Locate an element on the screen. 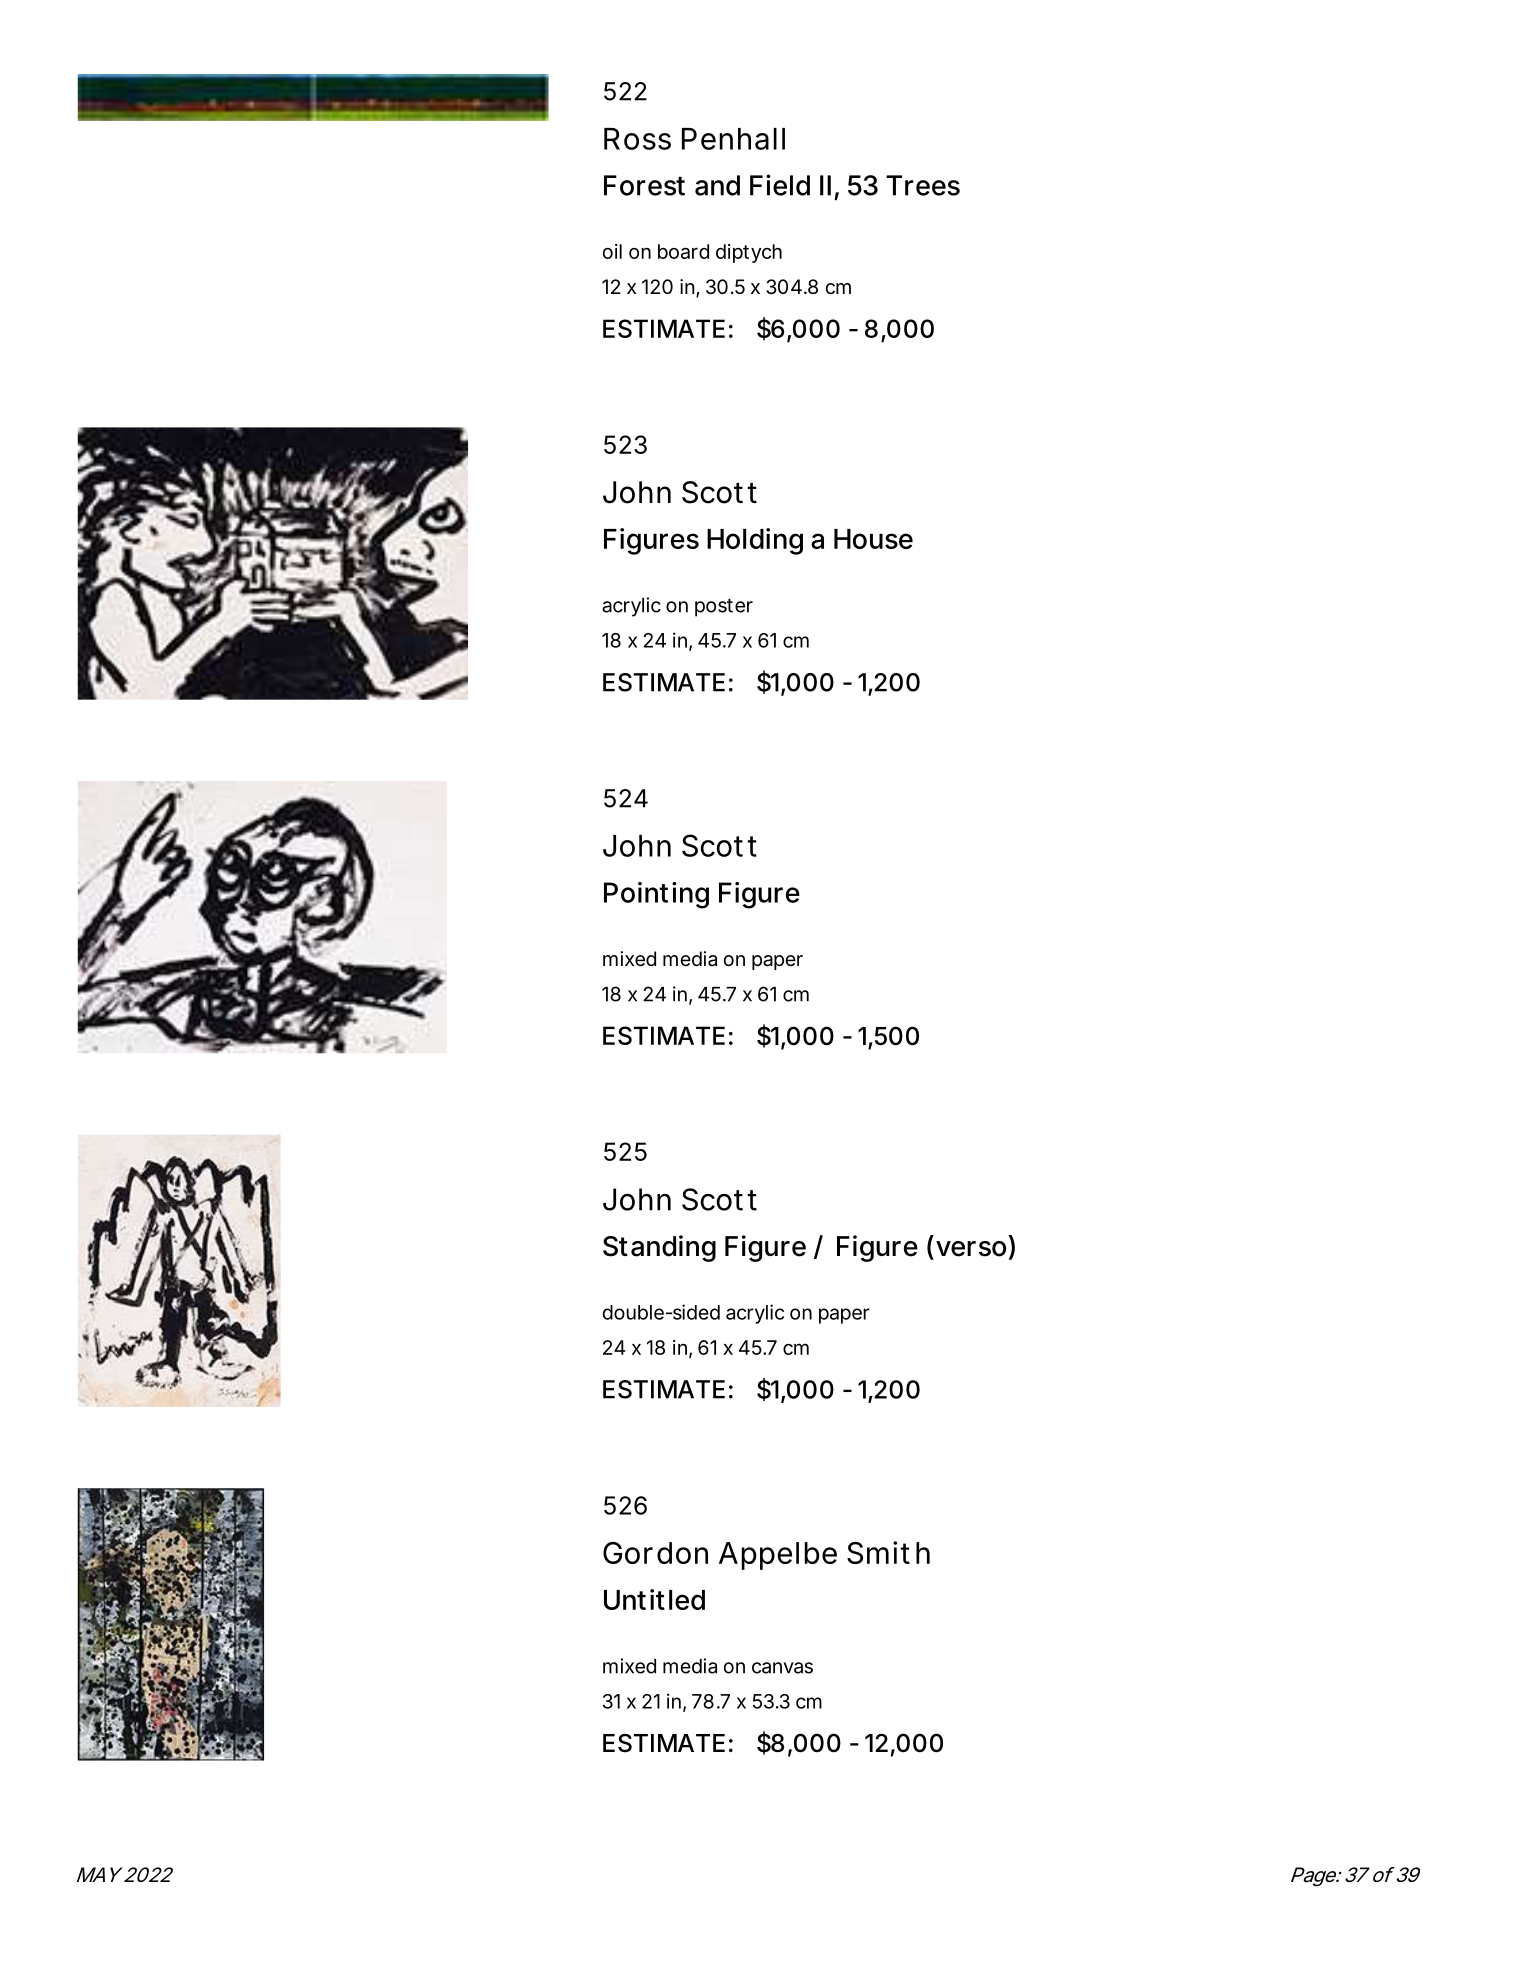 This screenshot has height=1966, width=1519. Standing is located at coordinates (659, 1248).
